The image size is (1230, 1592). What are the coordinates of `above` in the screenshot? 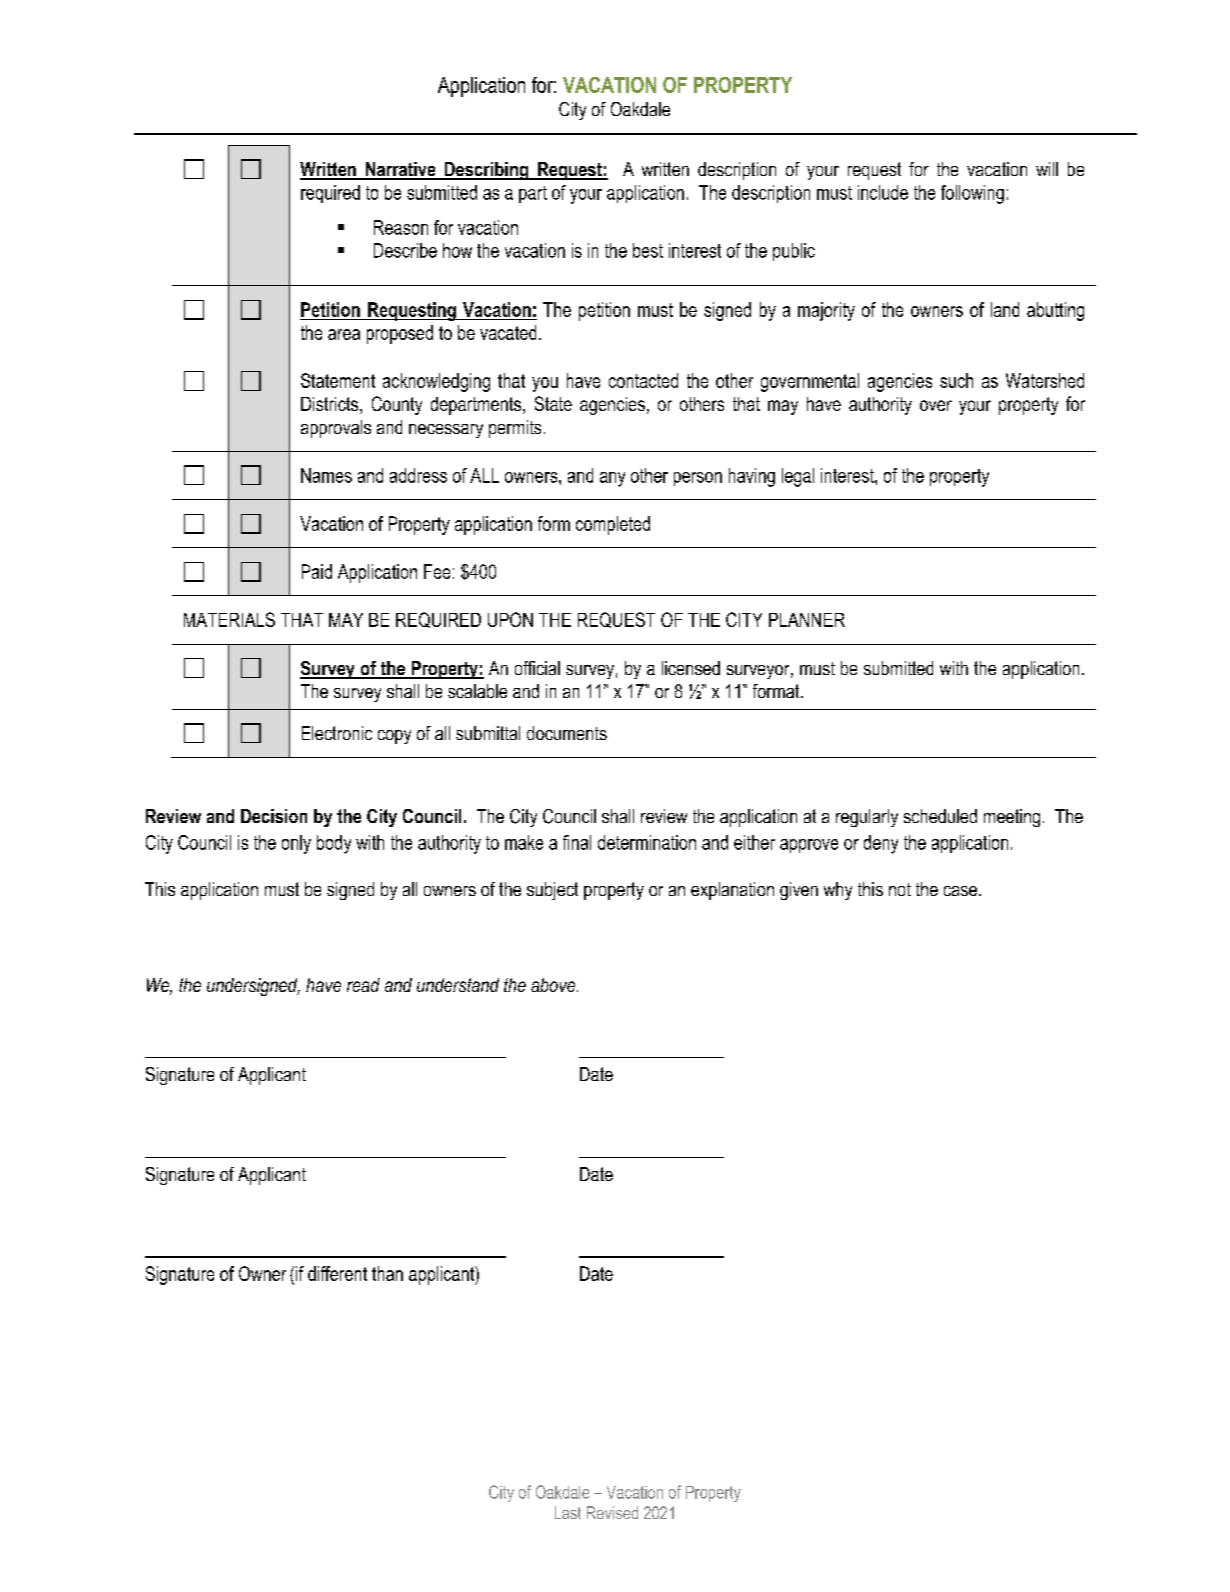 It's located at (554, 985).
